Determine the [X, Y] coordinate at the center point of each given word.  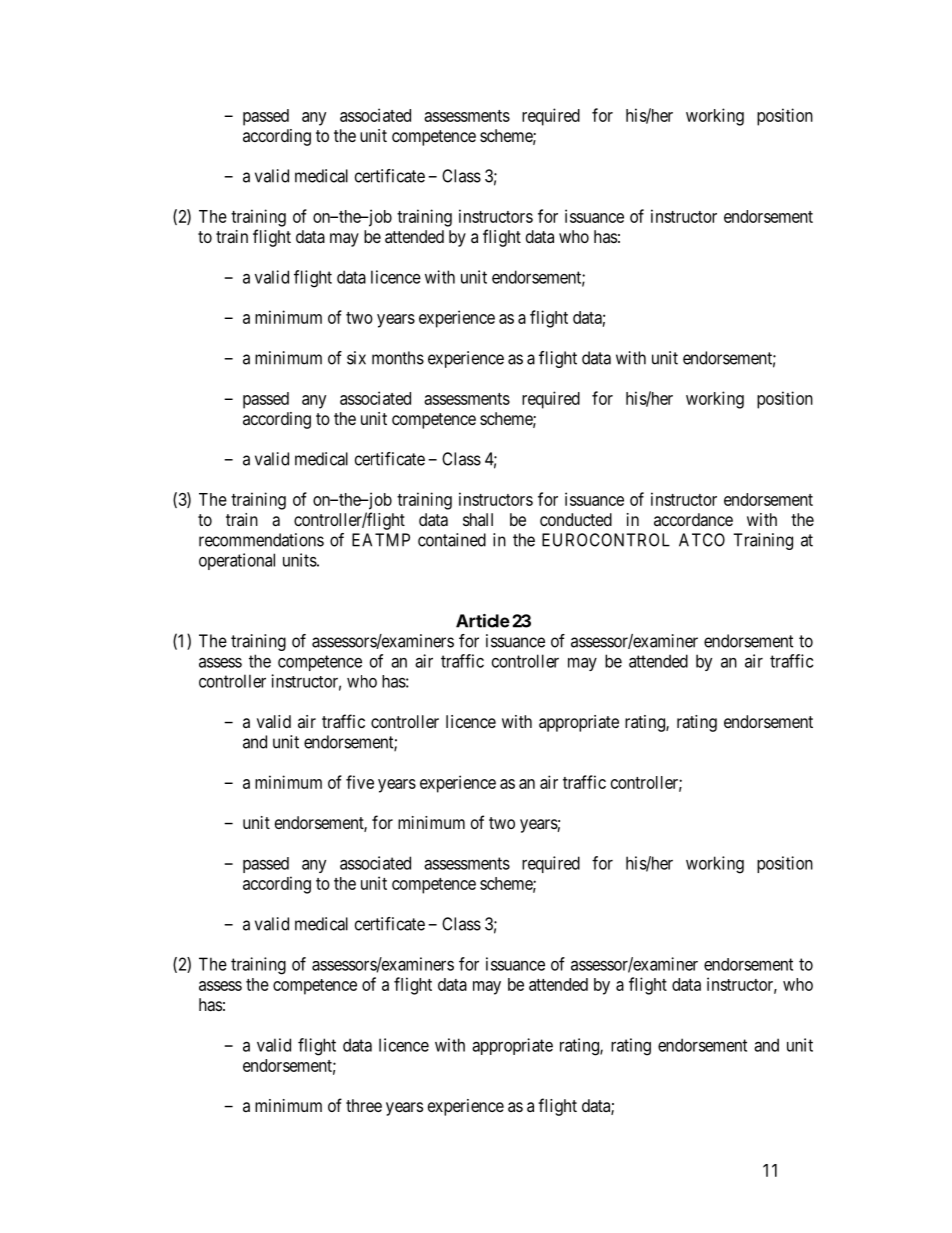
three [364, 1105]
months [398, 358]
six [356, 358]
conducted [576, 519]
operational [237, 561]
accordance [693, 519]
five [360, 782]
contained [452, 540]
